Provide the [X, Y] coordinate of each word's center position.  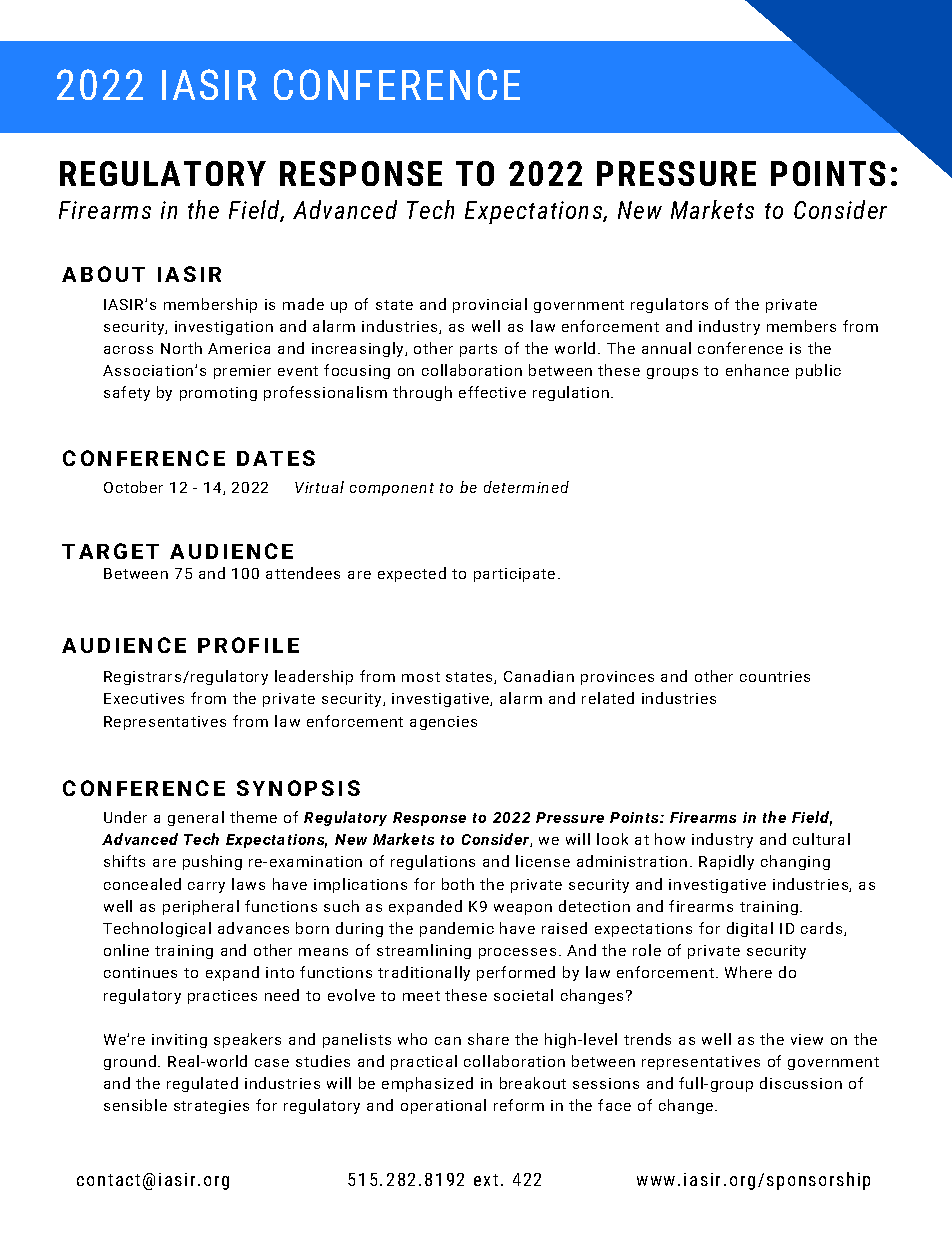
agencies [443, 723]
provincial [490, 305]
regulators [669, 305]
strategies [211, 1107]
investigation [224, 328]
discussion [801, 1083]
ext [486, 1180]
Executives [144, 698]
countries [775, 676]
